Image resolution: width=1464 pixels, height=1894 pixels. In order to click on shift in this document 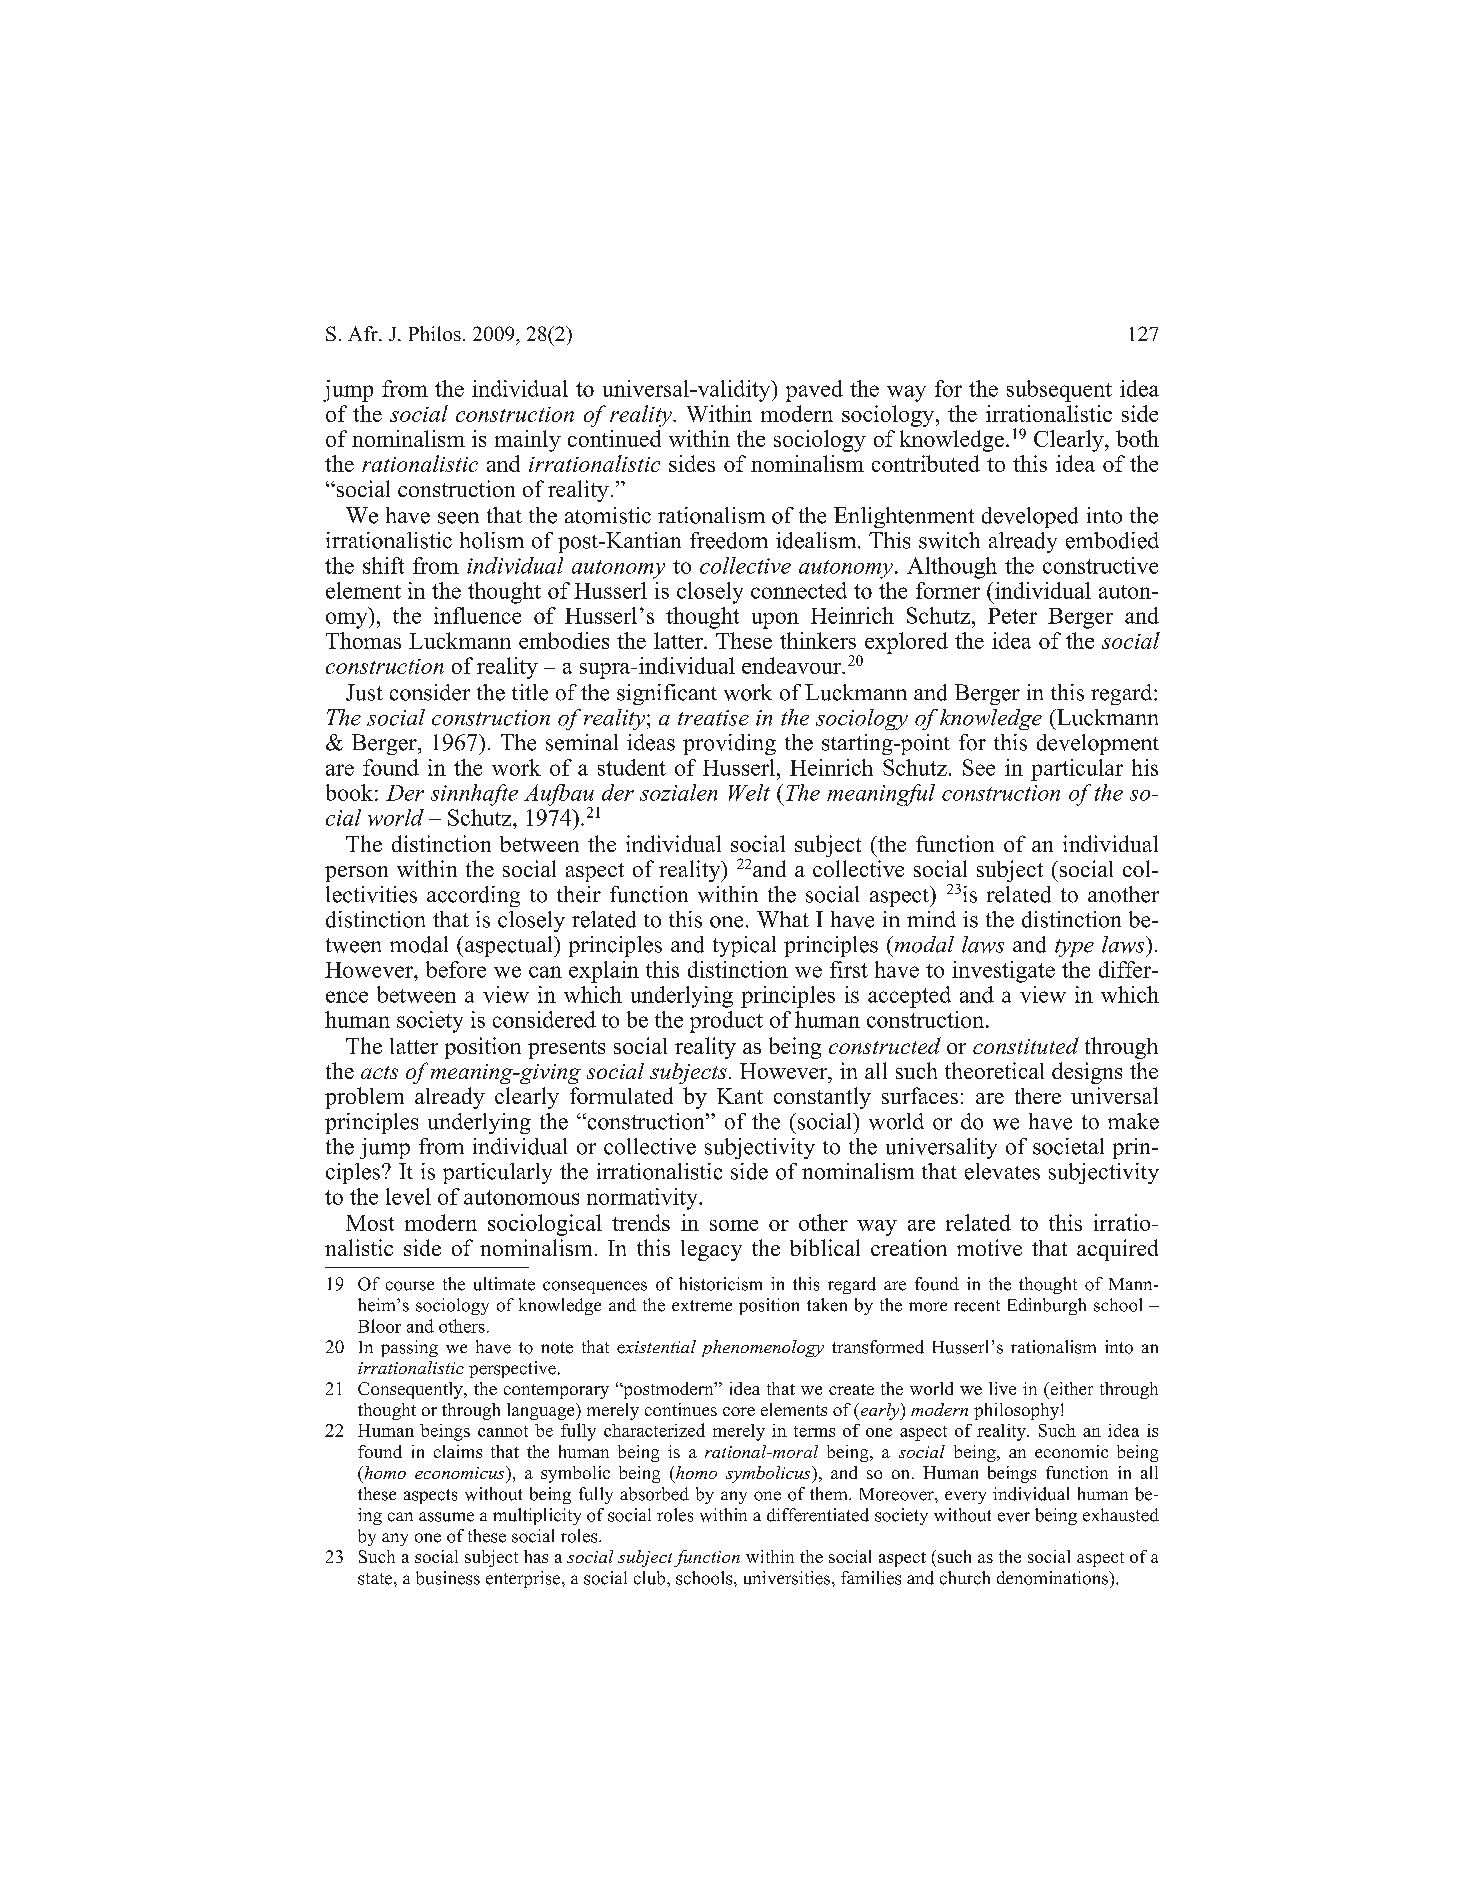, I will do `click(383, 565)`.
